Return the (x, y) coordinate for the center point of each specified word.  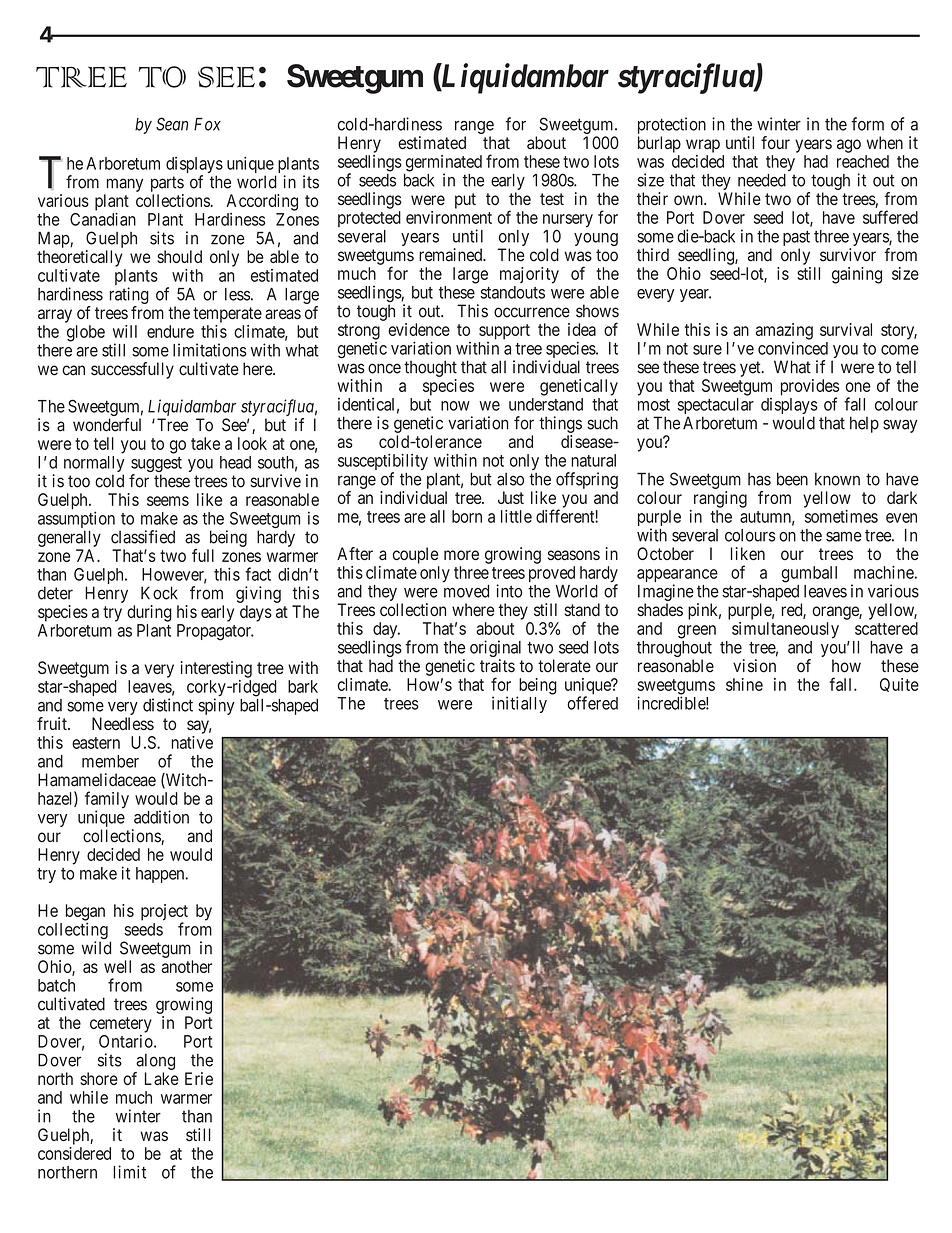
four (775, 142)
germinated (444, 164)
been (792, 479)
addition (161, 817)
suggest (156, 466)
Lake (162, 1078)
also (510, 479)
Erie (199, 1078)
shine (744, 684)
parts (167, 184)
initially (519, 704)
